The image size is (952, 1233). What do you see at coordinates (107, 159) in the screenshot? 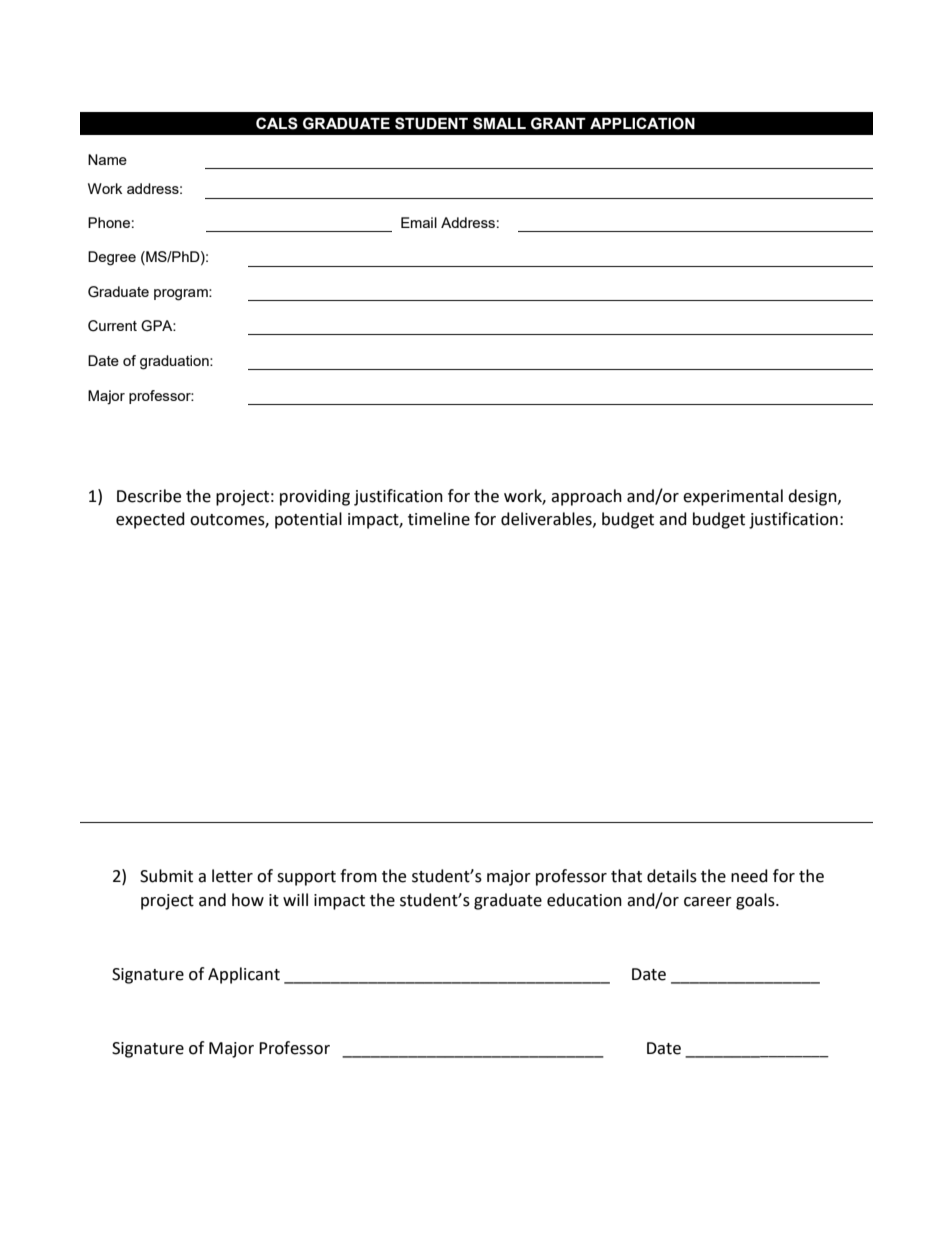
I see `Name` at bounding box center [107, 159].
